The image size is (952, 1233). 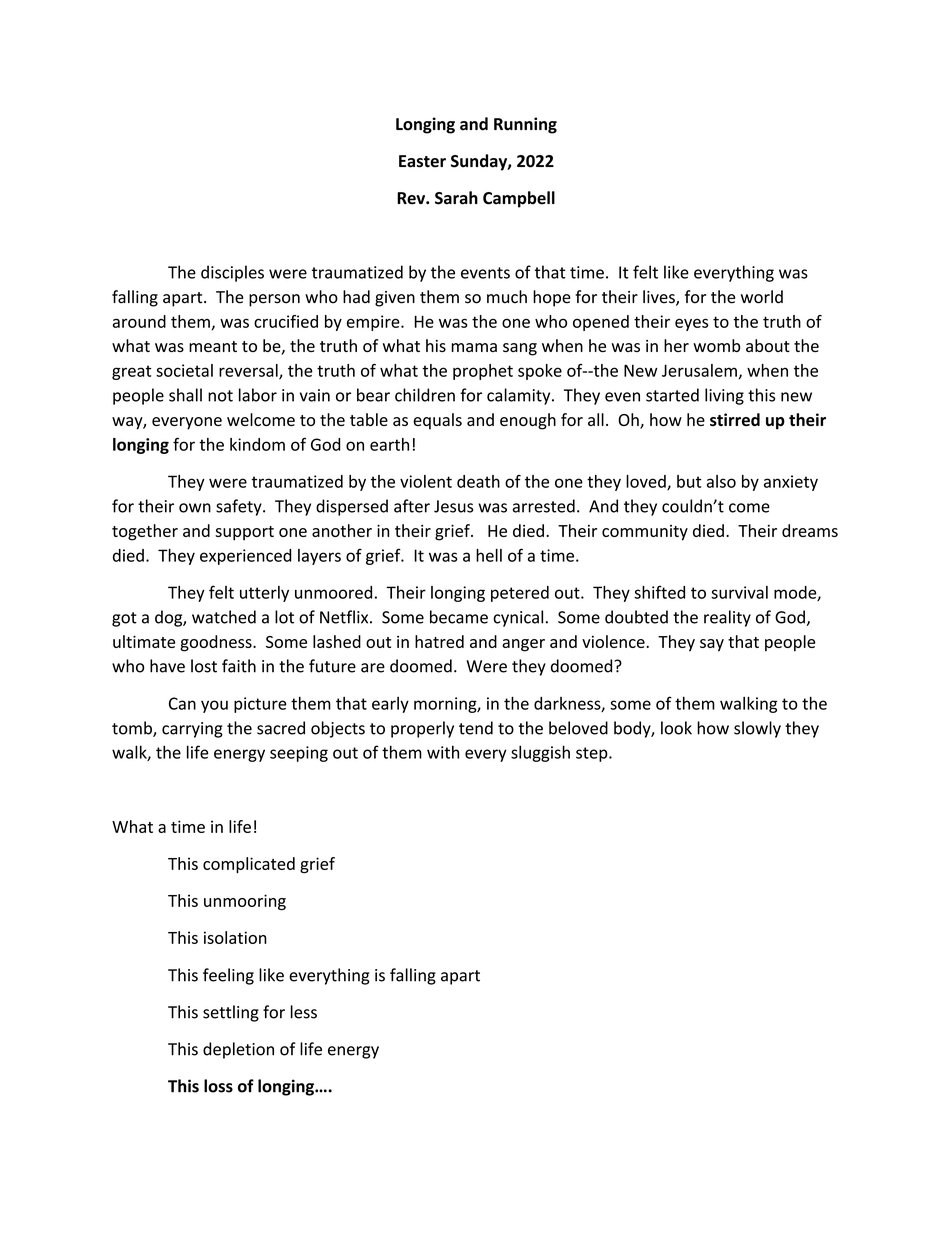 I want to click on Easter, so click(x=422, y=161).
